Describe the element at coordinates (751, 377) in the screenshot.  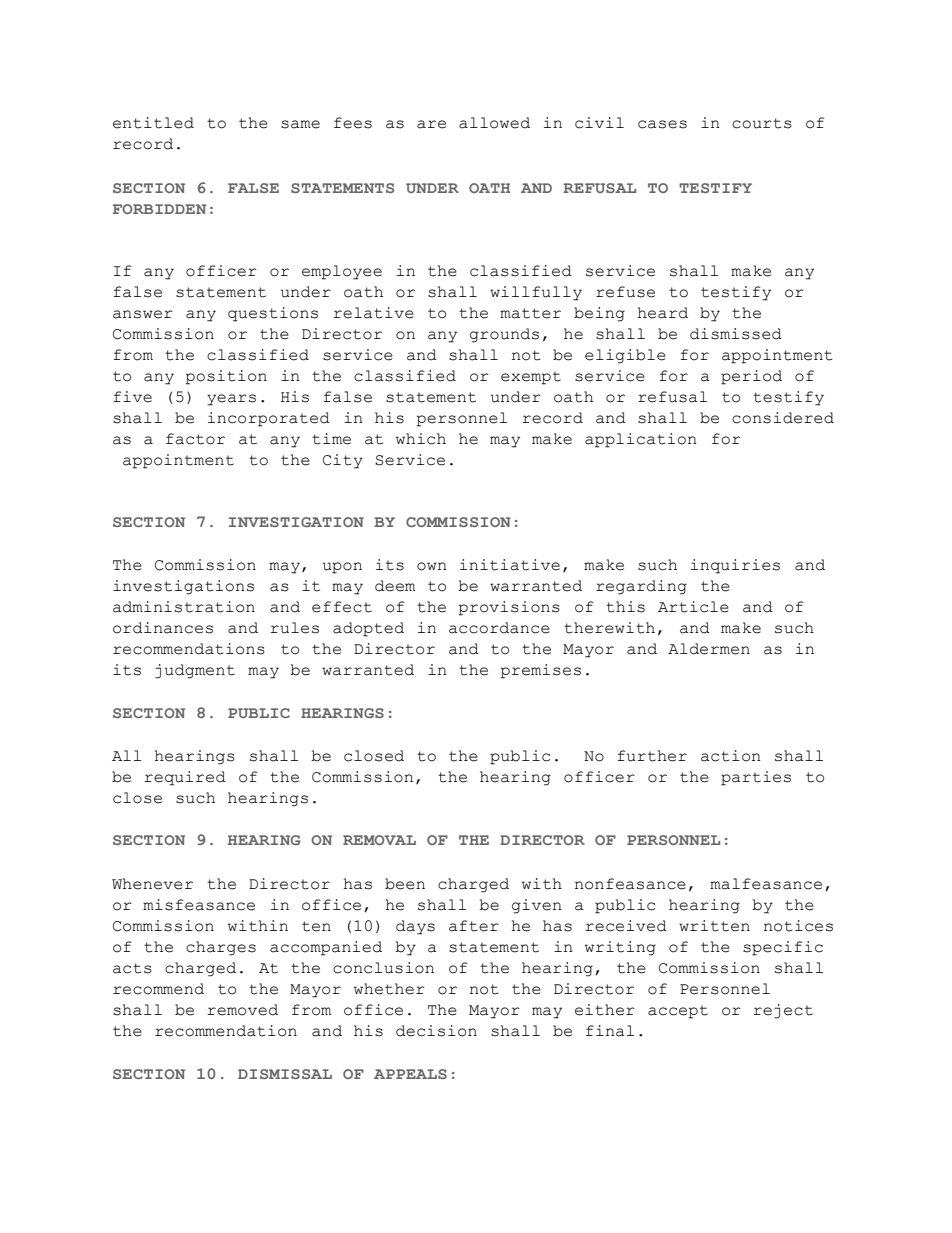
I see `period` at that location.
